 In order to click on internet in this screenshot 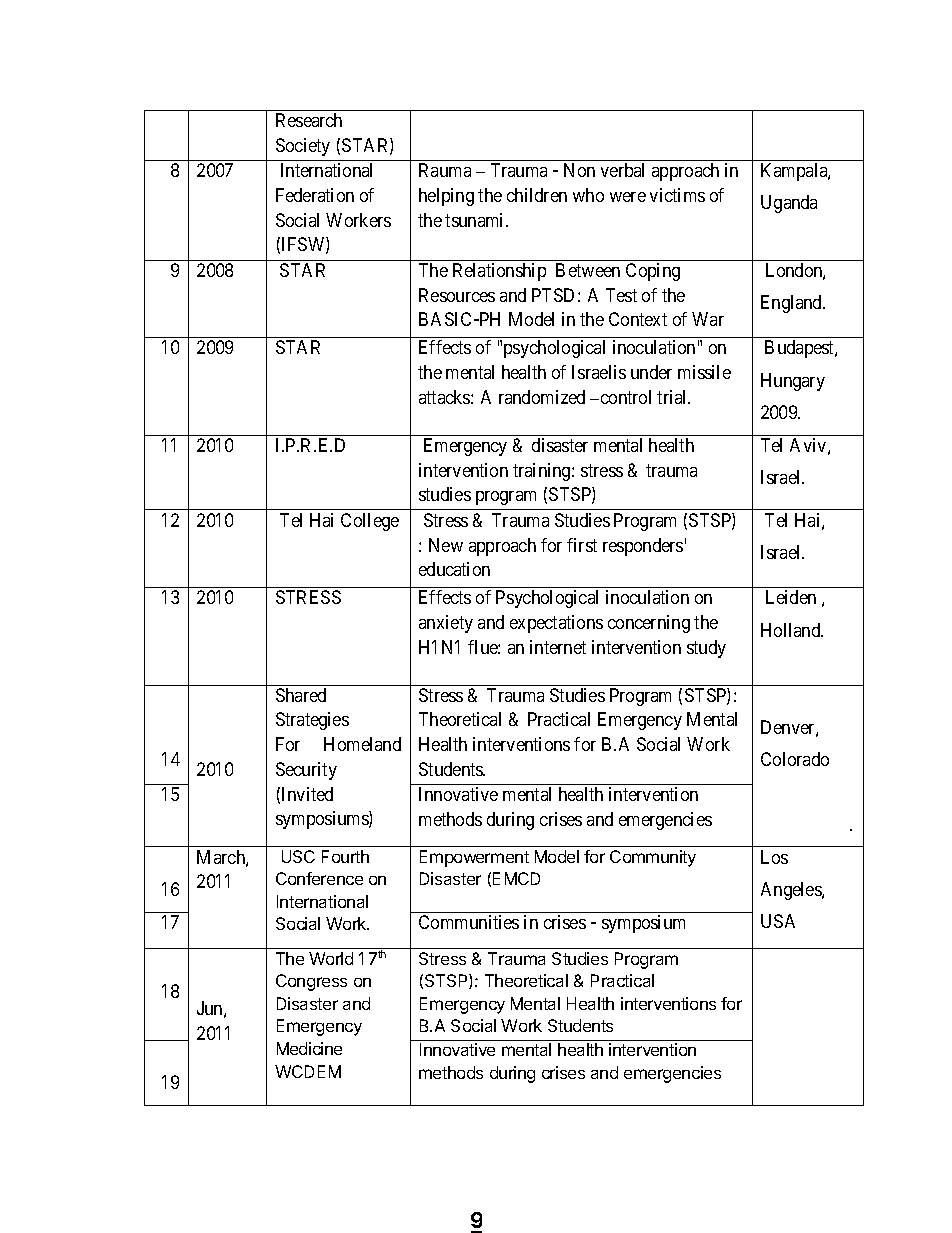, I will do `click(558, 647)`.
